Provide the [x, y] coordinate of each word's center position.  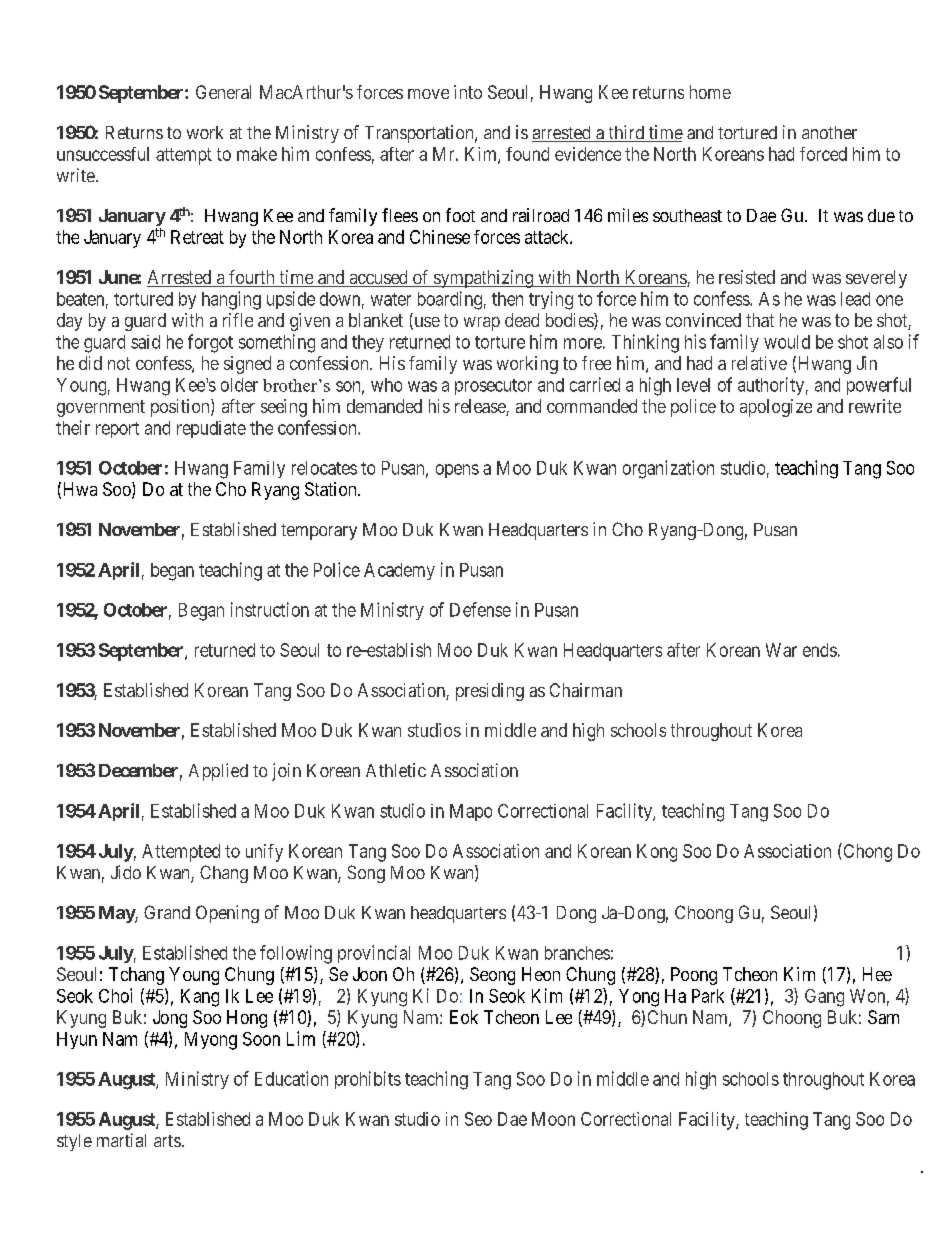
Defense [480, 609]
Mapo [471, 812]
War [781, 650]
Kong [657, 853]
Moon [553, 1119]
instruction [270, 609]
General [223, 92]
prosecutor [493, 387]
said [145, 342]
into [468, 92]
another [829, 132]
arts [167, 1141]
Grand [167, 912]
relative [759, 363]
